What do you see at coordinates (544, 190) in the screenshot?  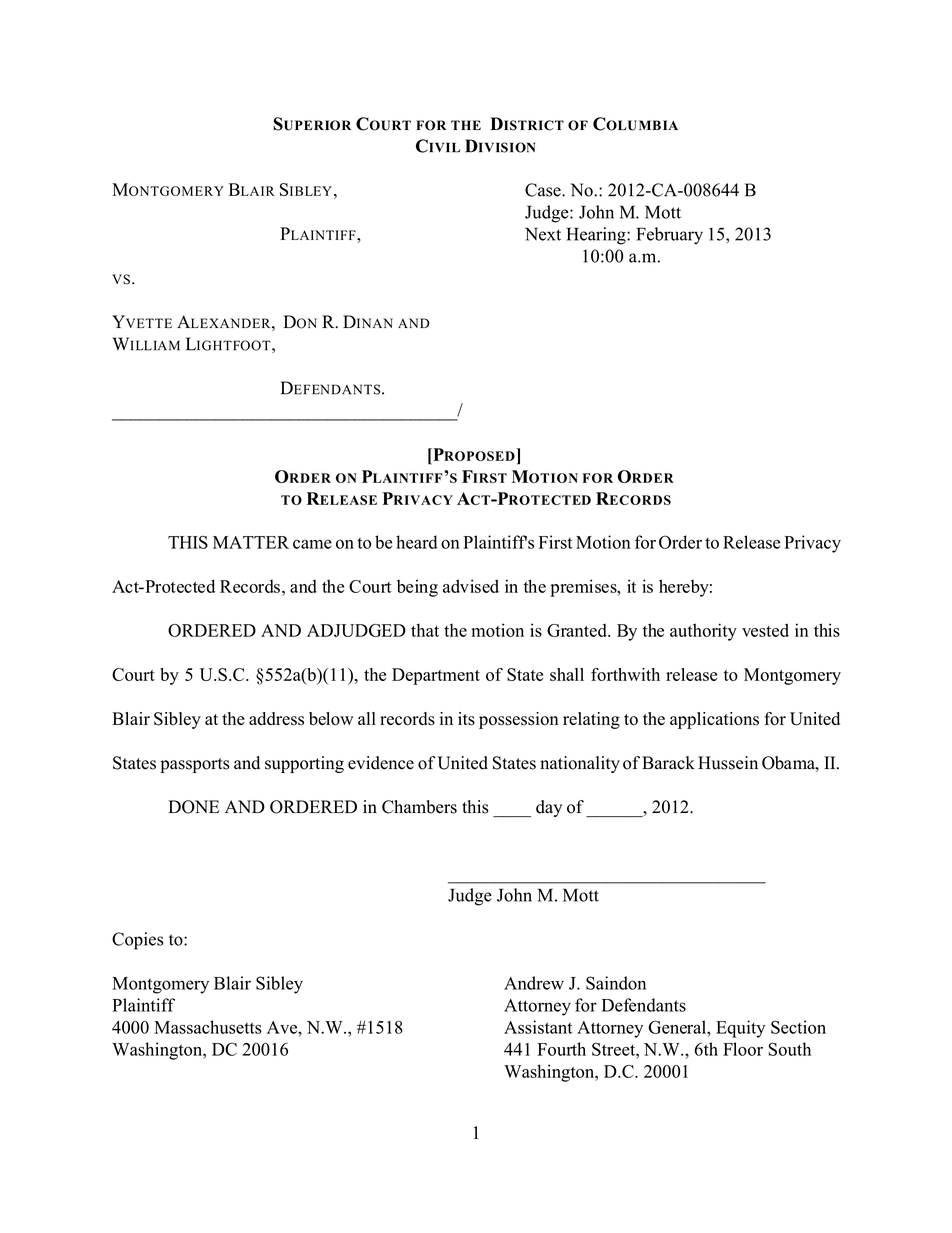 I see `Case` at bounding box center [544, 190].
